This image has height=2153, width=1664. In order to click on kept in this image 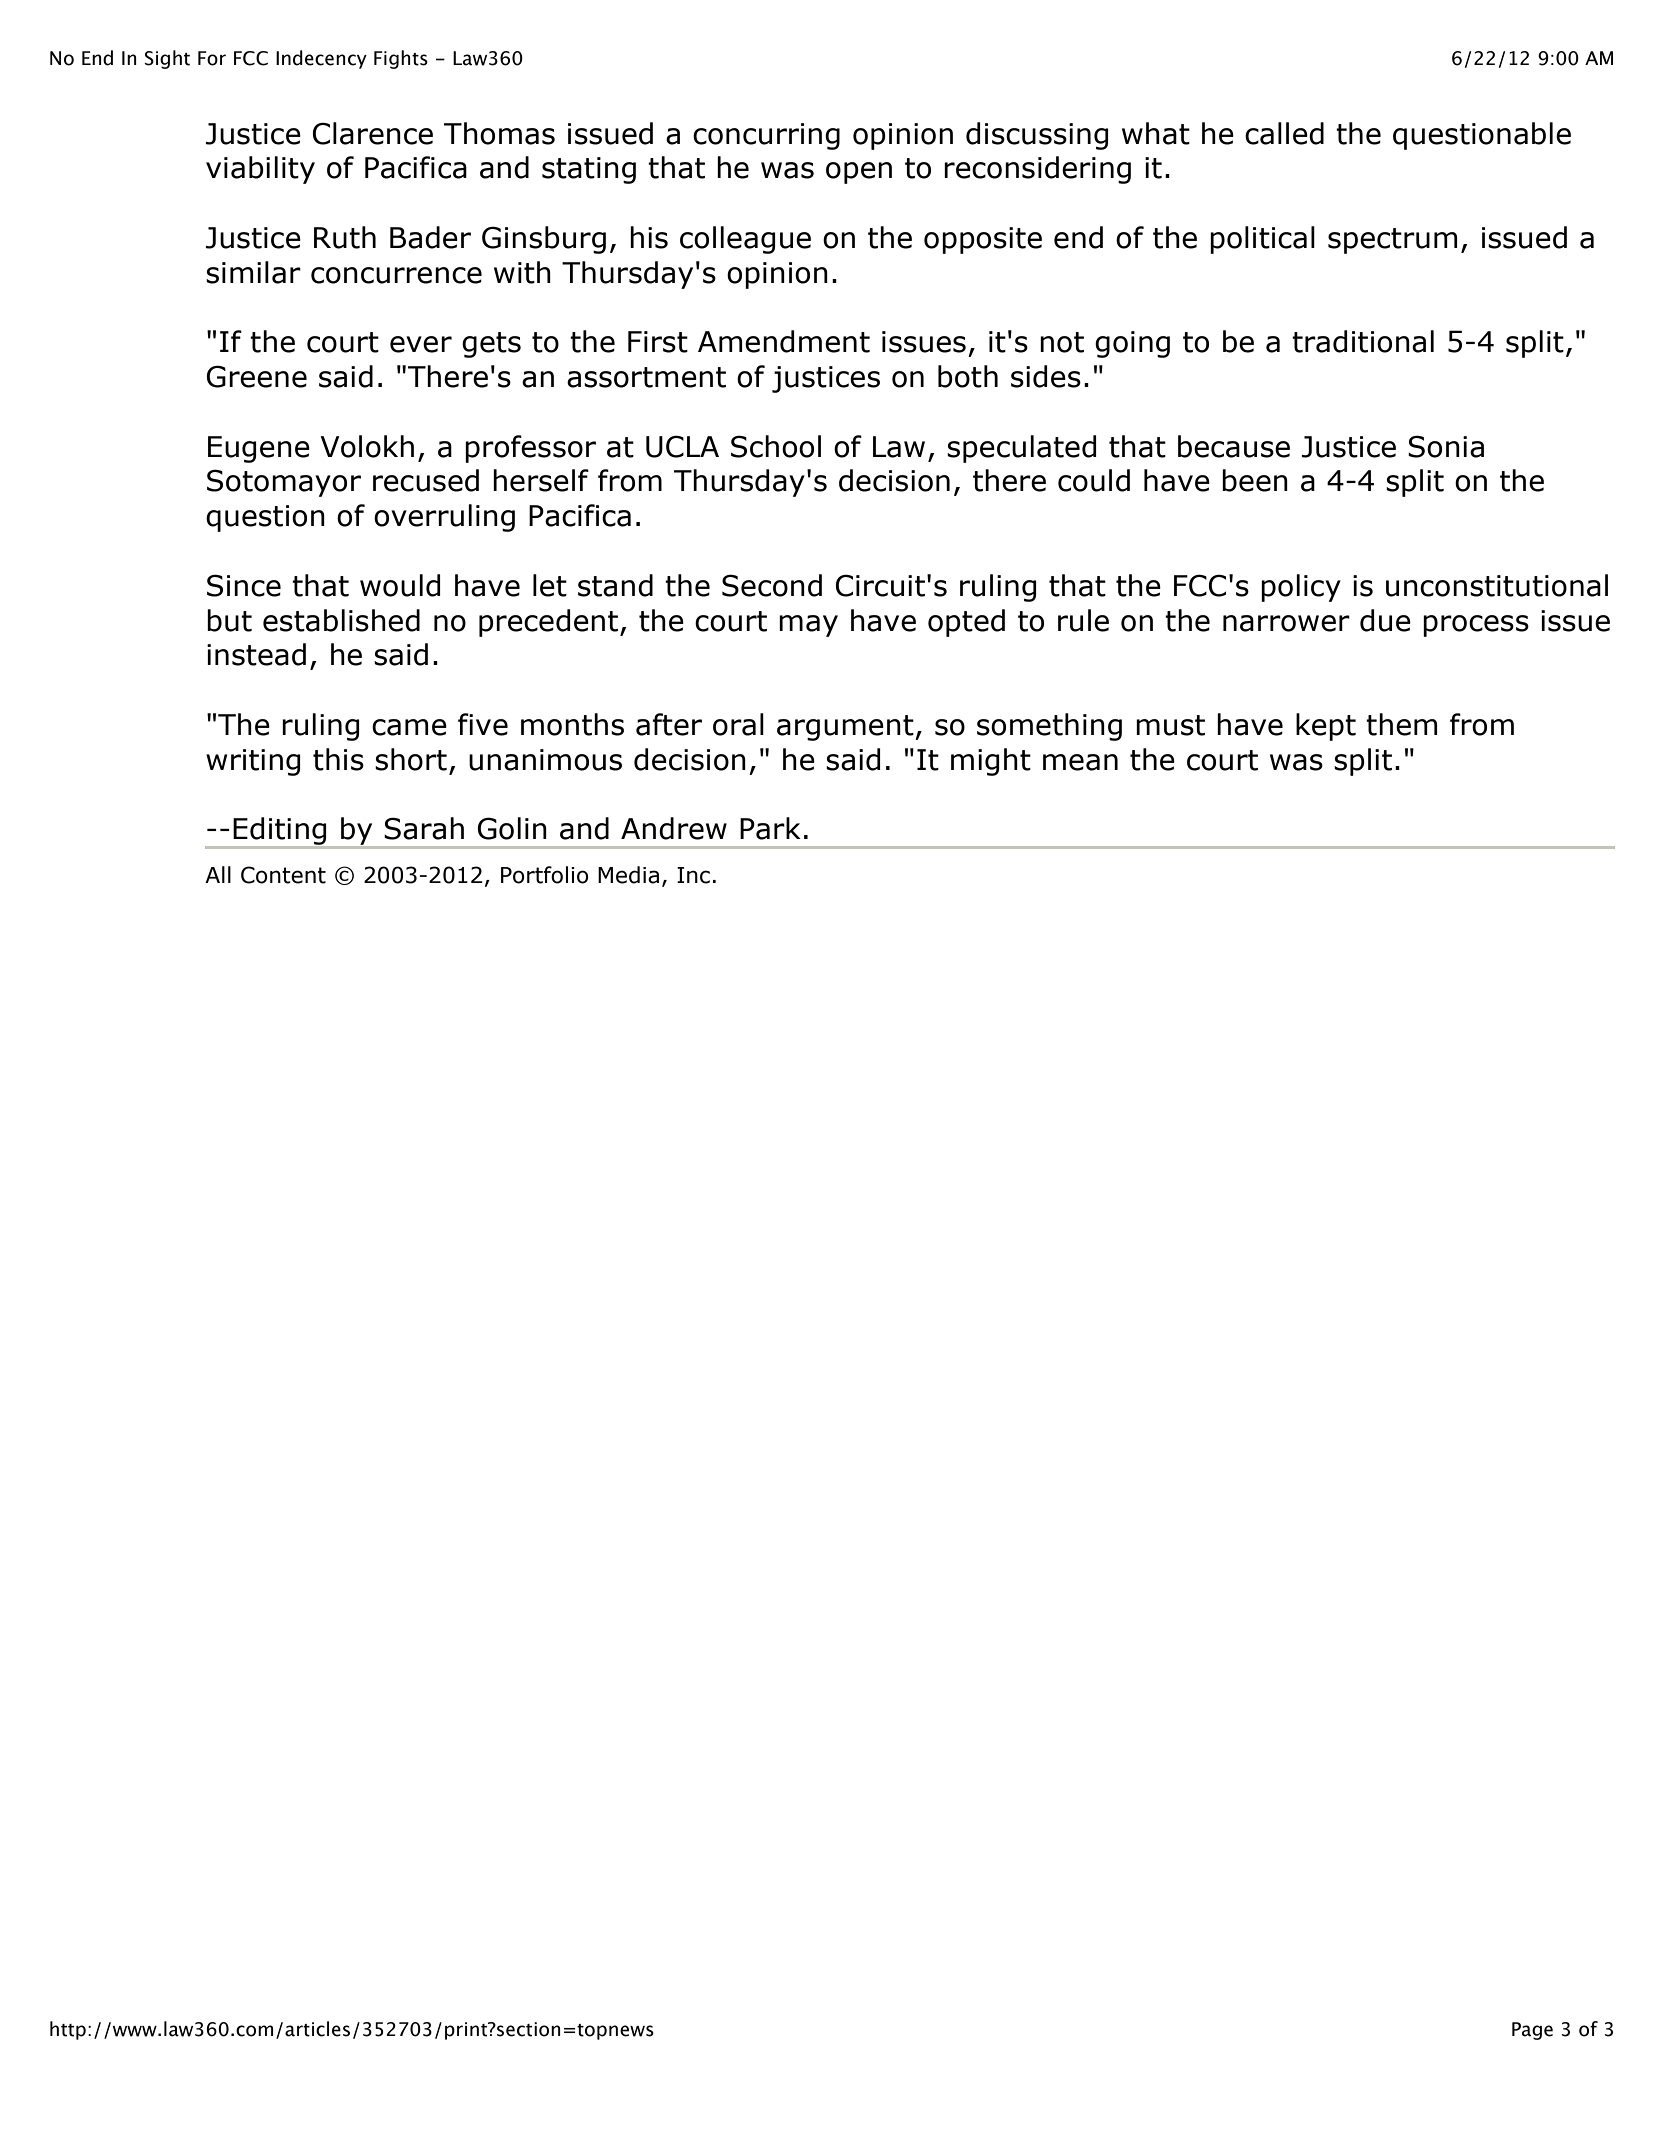, I will do `click(1326, 727)`.
